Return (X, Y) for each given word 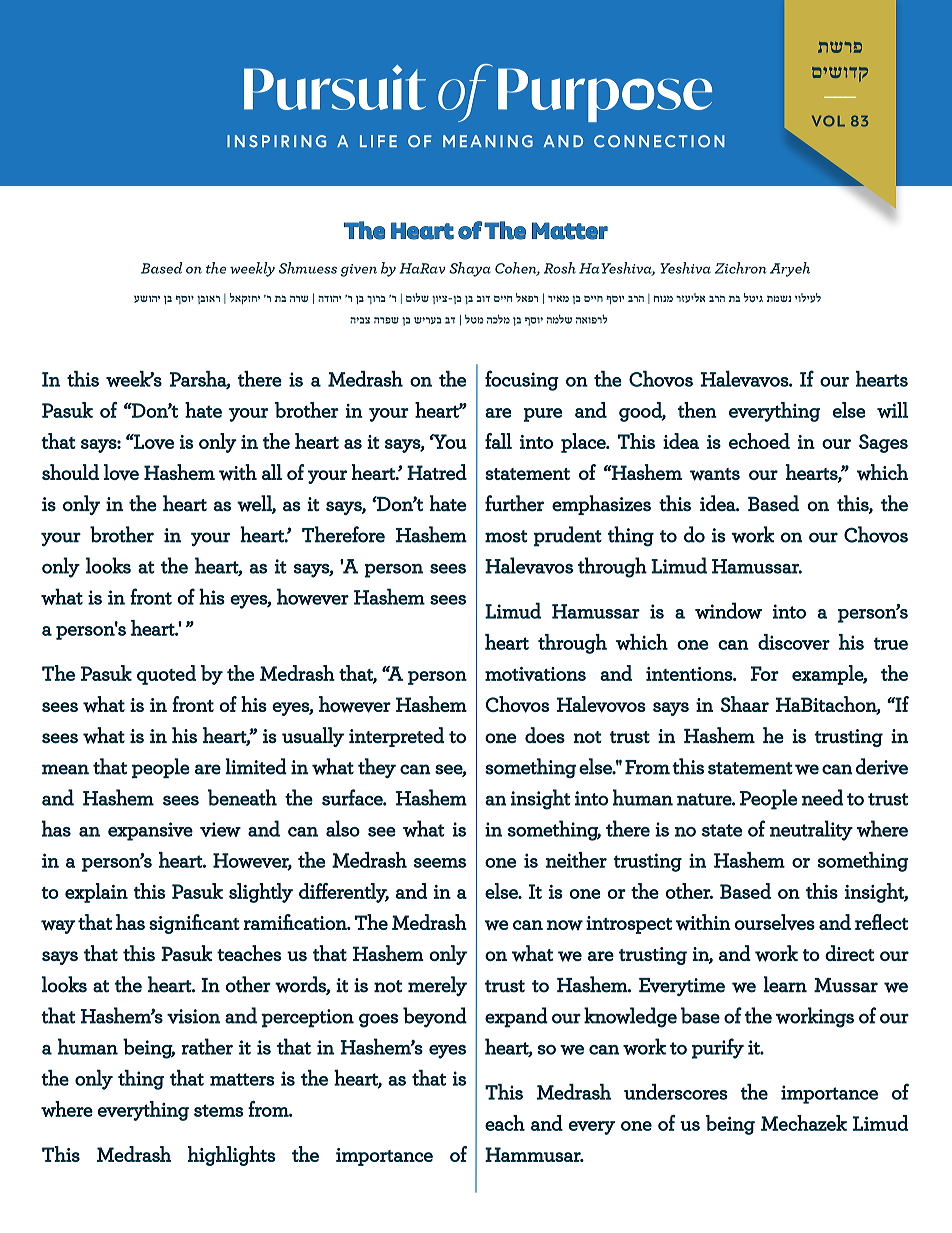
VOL (828, 121)
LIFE (378, 141)
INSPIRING (276, 141)
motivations (535, 674)
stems (218, 1110)
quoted (166, 675)
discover (794, 642)
